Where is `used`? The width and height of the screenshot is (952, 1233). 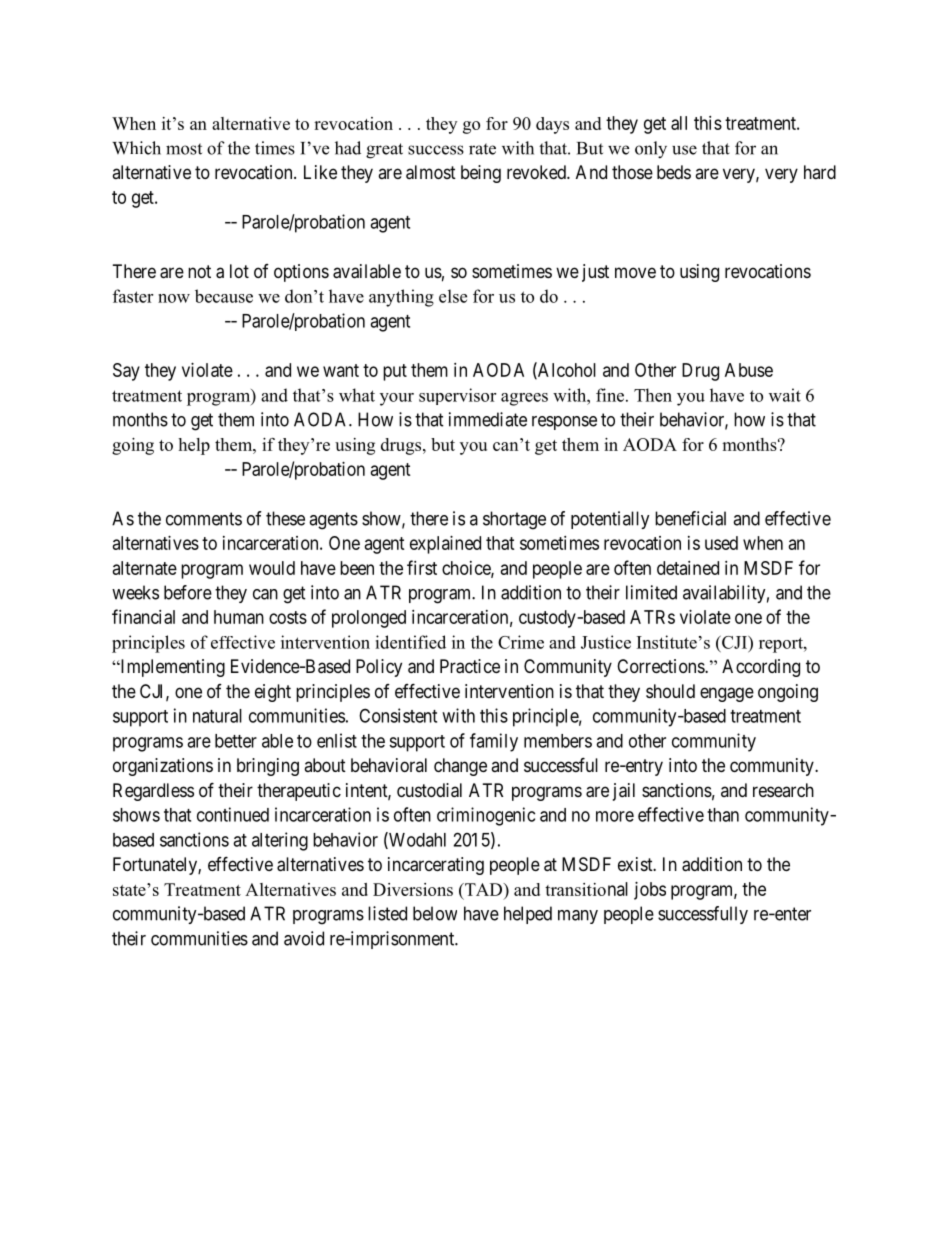 used is located at coordinates (721, 543).
